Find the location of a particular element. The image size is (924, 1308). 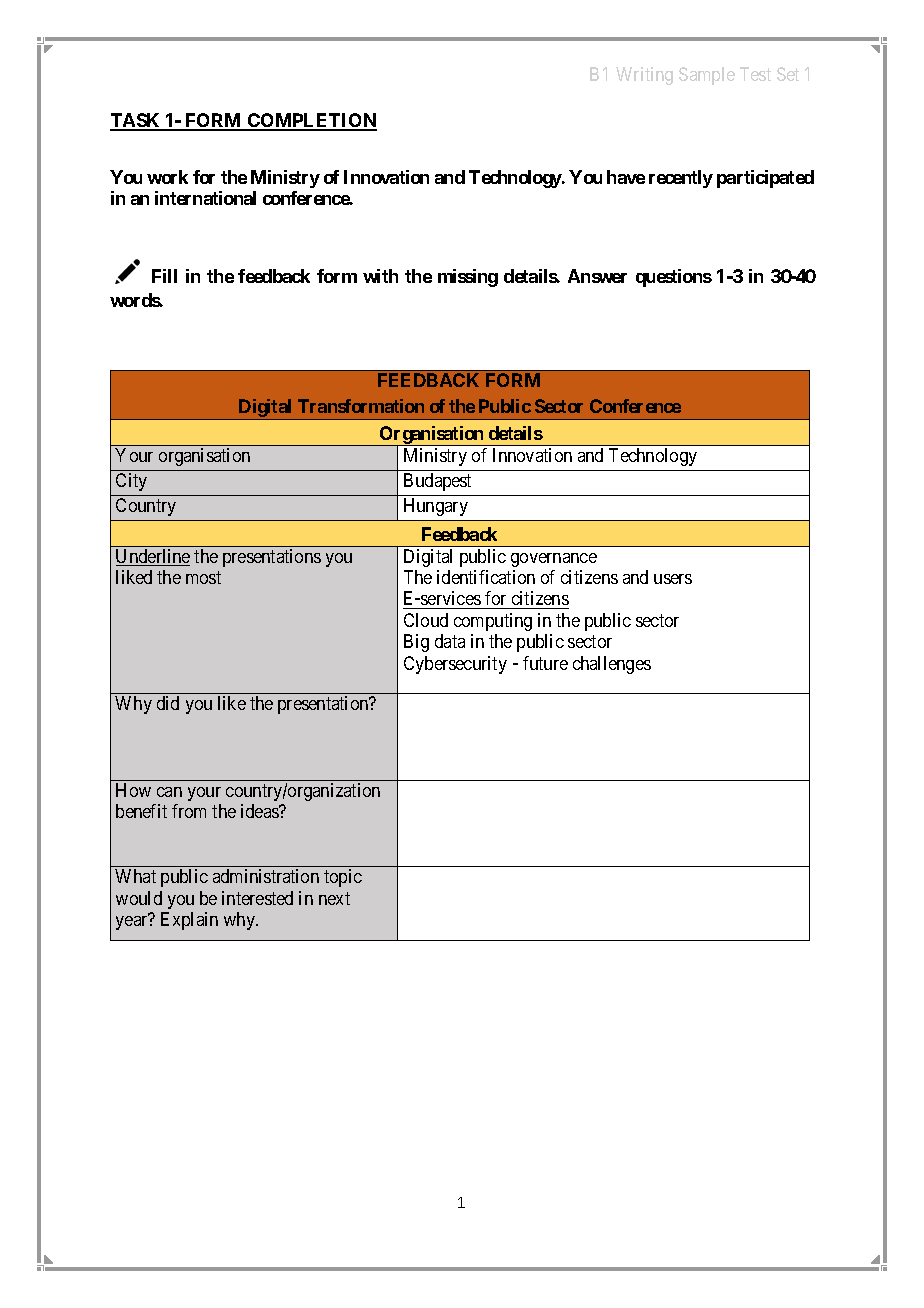

challenges is located at coordinates (612, 665).
